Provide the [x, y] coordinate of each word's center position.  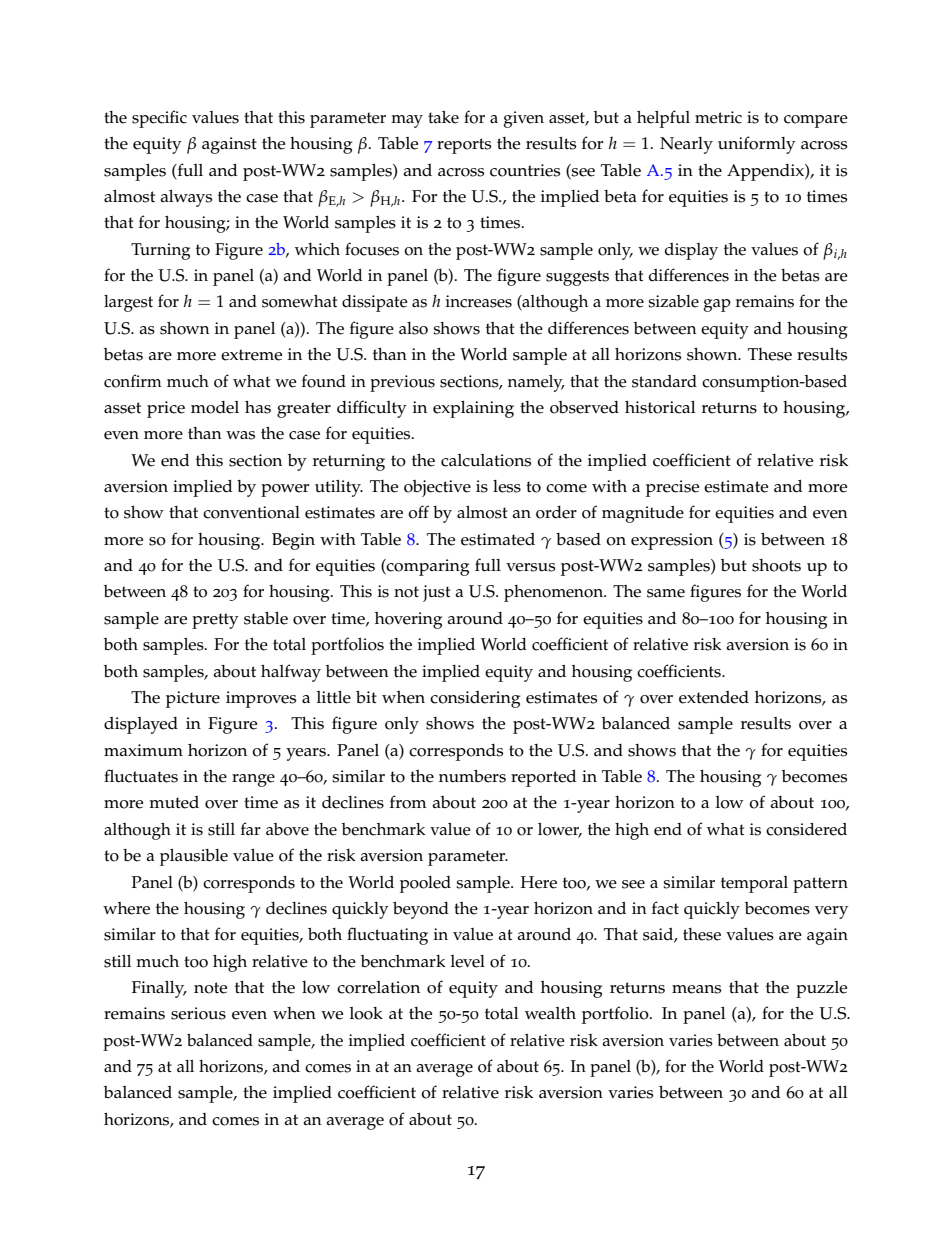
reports [464, 146]
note [210, 988]
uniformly [757, 145]
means [696, 989]
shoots [776, 565]
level [468, 961]
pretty [215, 621]
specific [159, 119]
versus [530, 567]
